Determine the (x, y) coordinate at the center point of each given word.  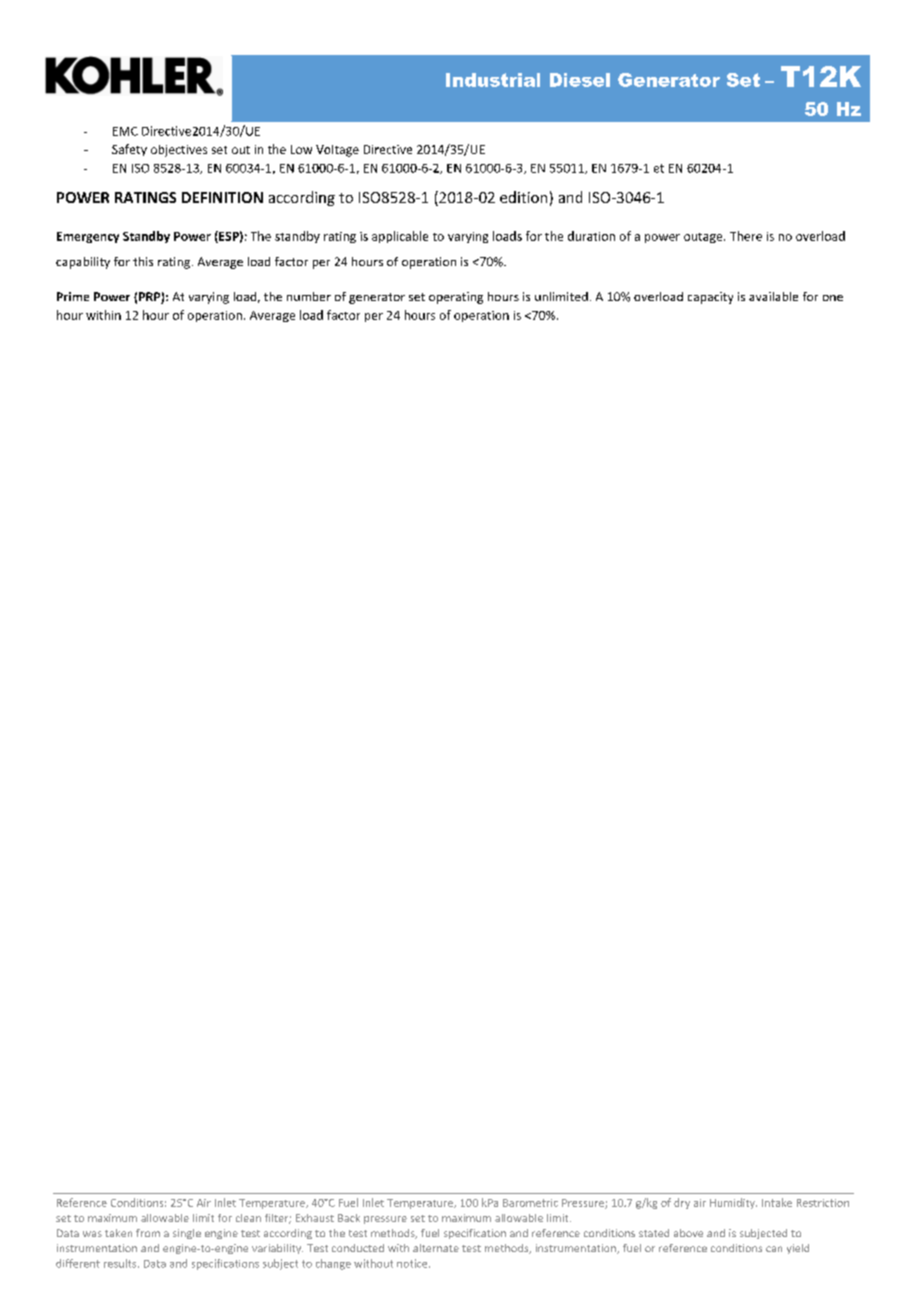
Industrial (493, 80)
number (309, 296)
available (773, 296)
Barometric (530, 1203)
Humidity (733, 1203)
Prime (73, 296)
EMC (125, 131)
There (746, 236)
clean (248, 1218)
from (148, 1233)
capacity (710, 298)
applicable (400, 237)
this (143, 261)
